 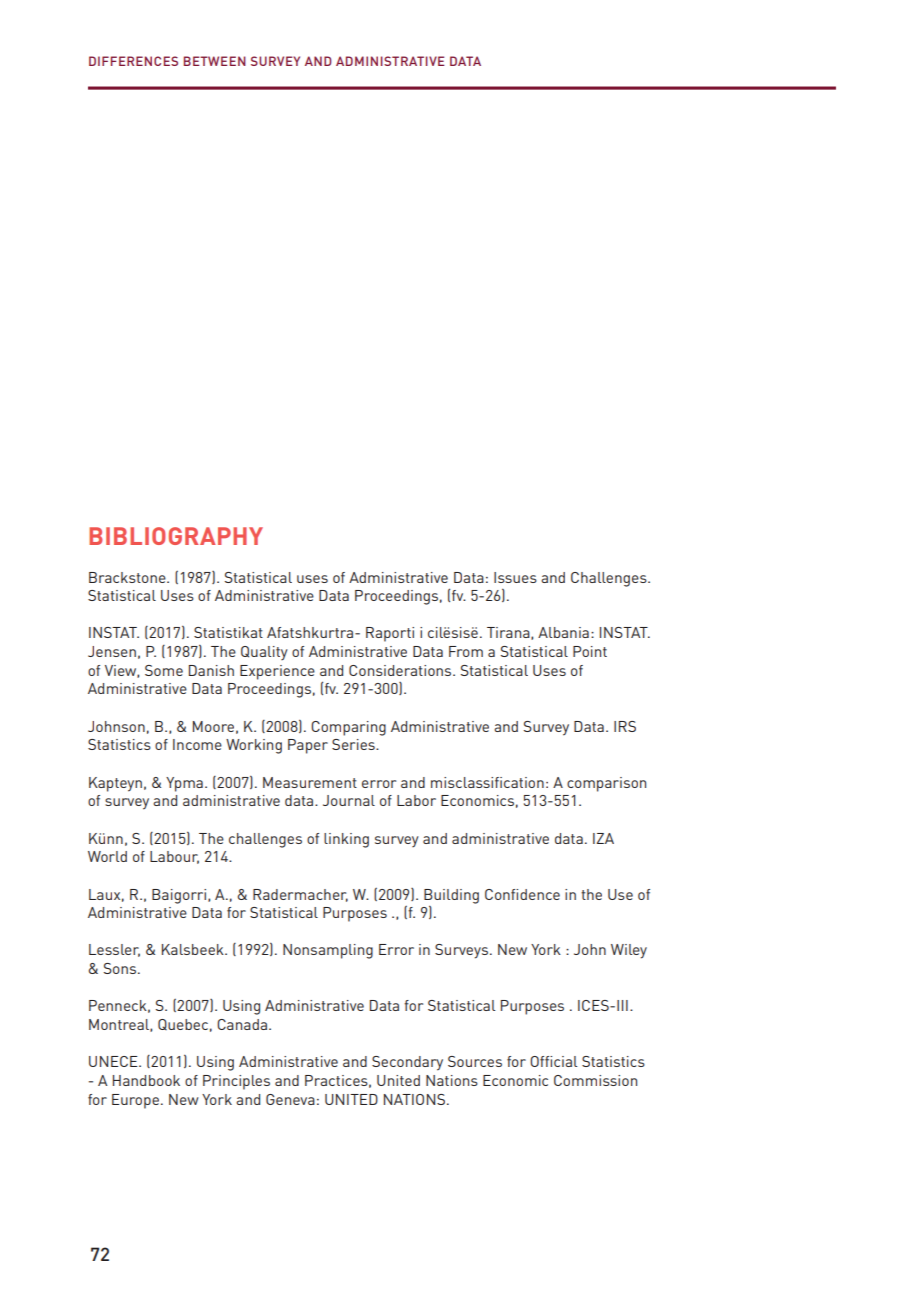 What do you see at coordinates (146, 1080) in the screenshot?
I see `Handbook` at bounding box center [146, 1080].
